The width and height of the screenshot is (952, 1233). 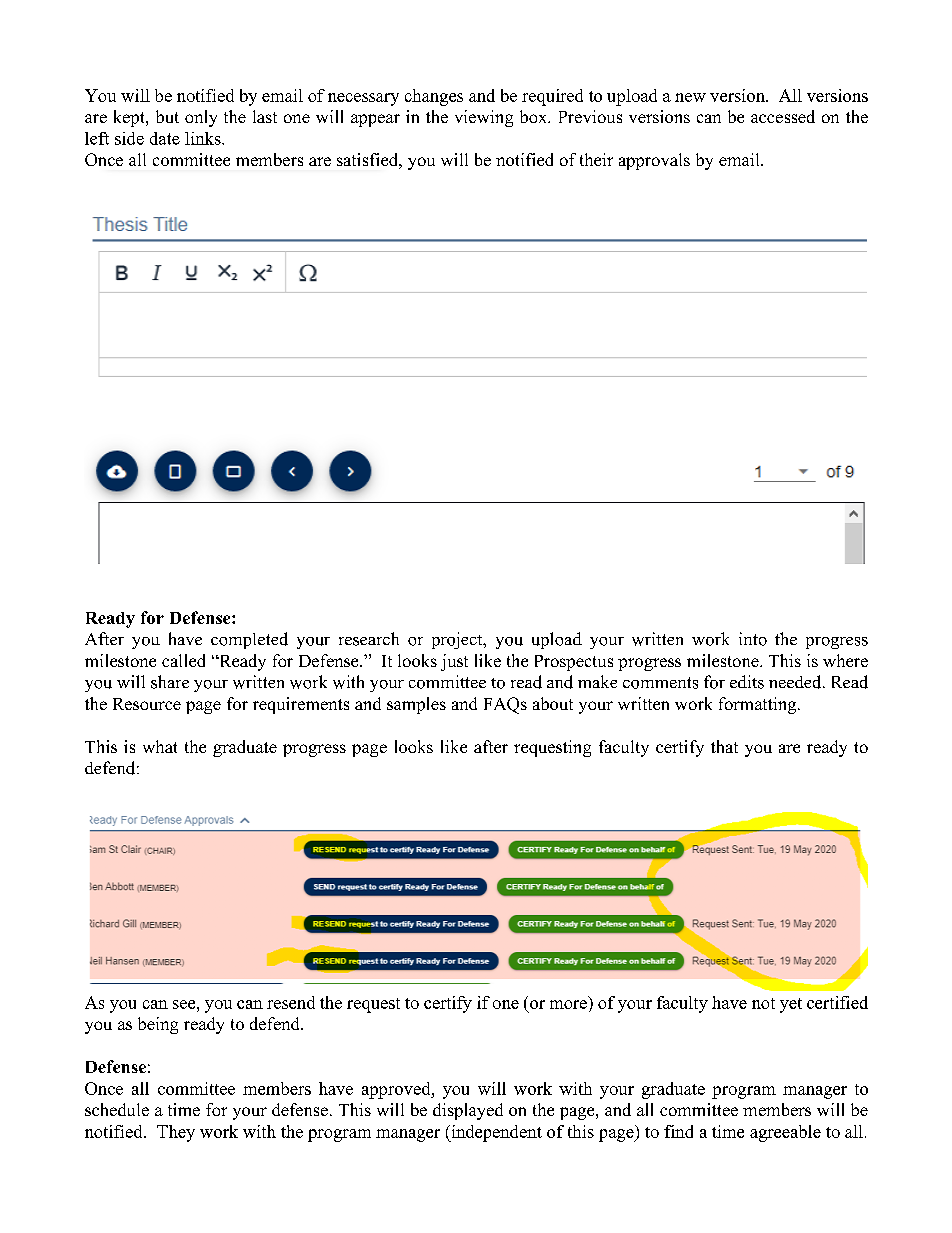 I want to click on only, so click(x=201, y=118).
